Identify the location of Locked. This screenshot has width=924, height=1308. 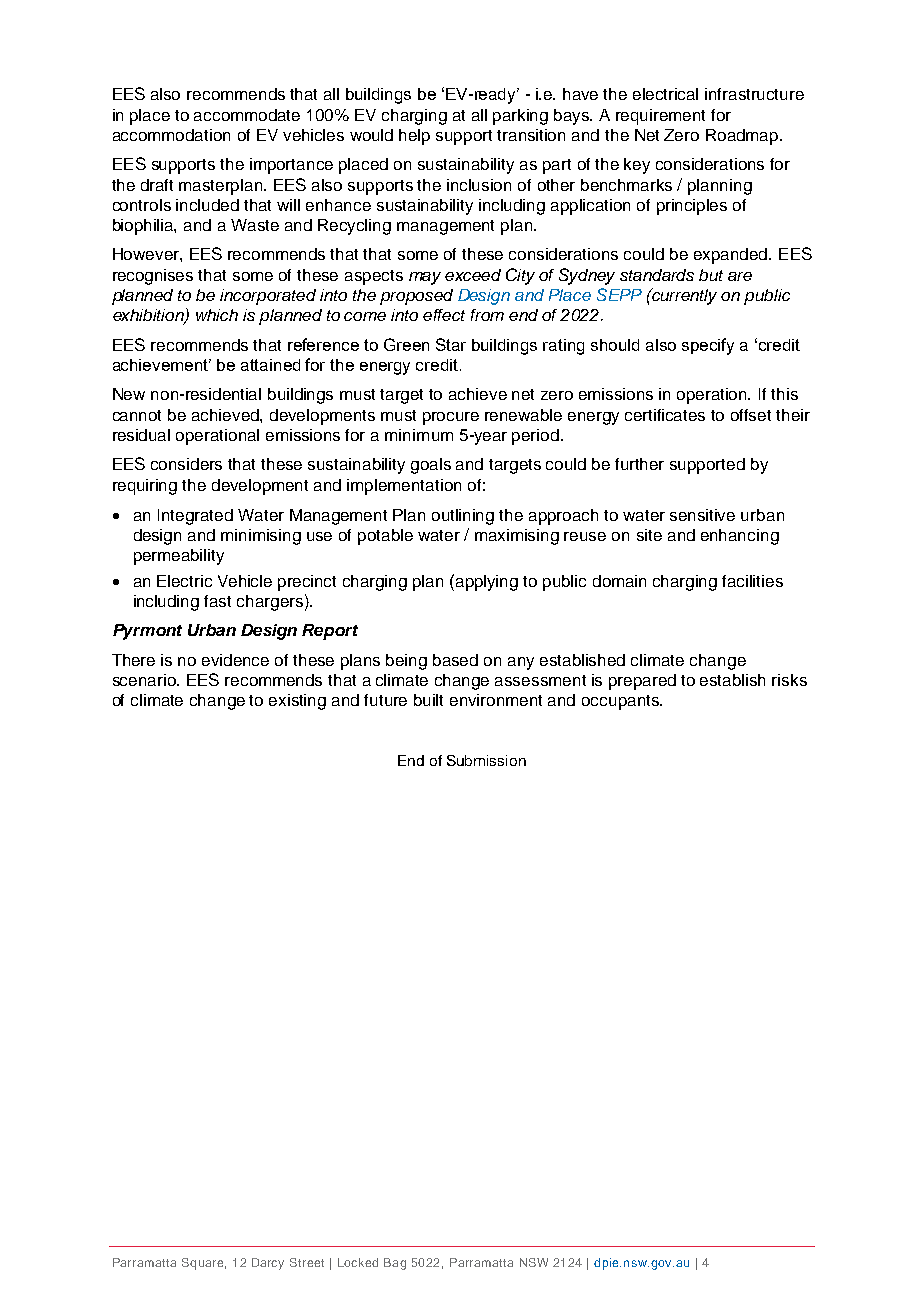
(358, 1262).
